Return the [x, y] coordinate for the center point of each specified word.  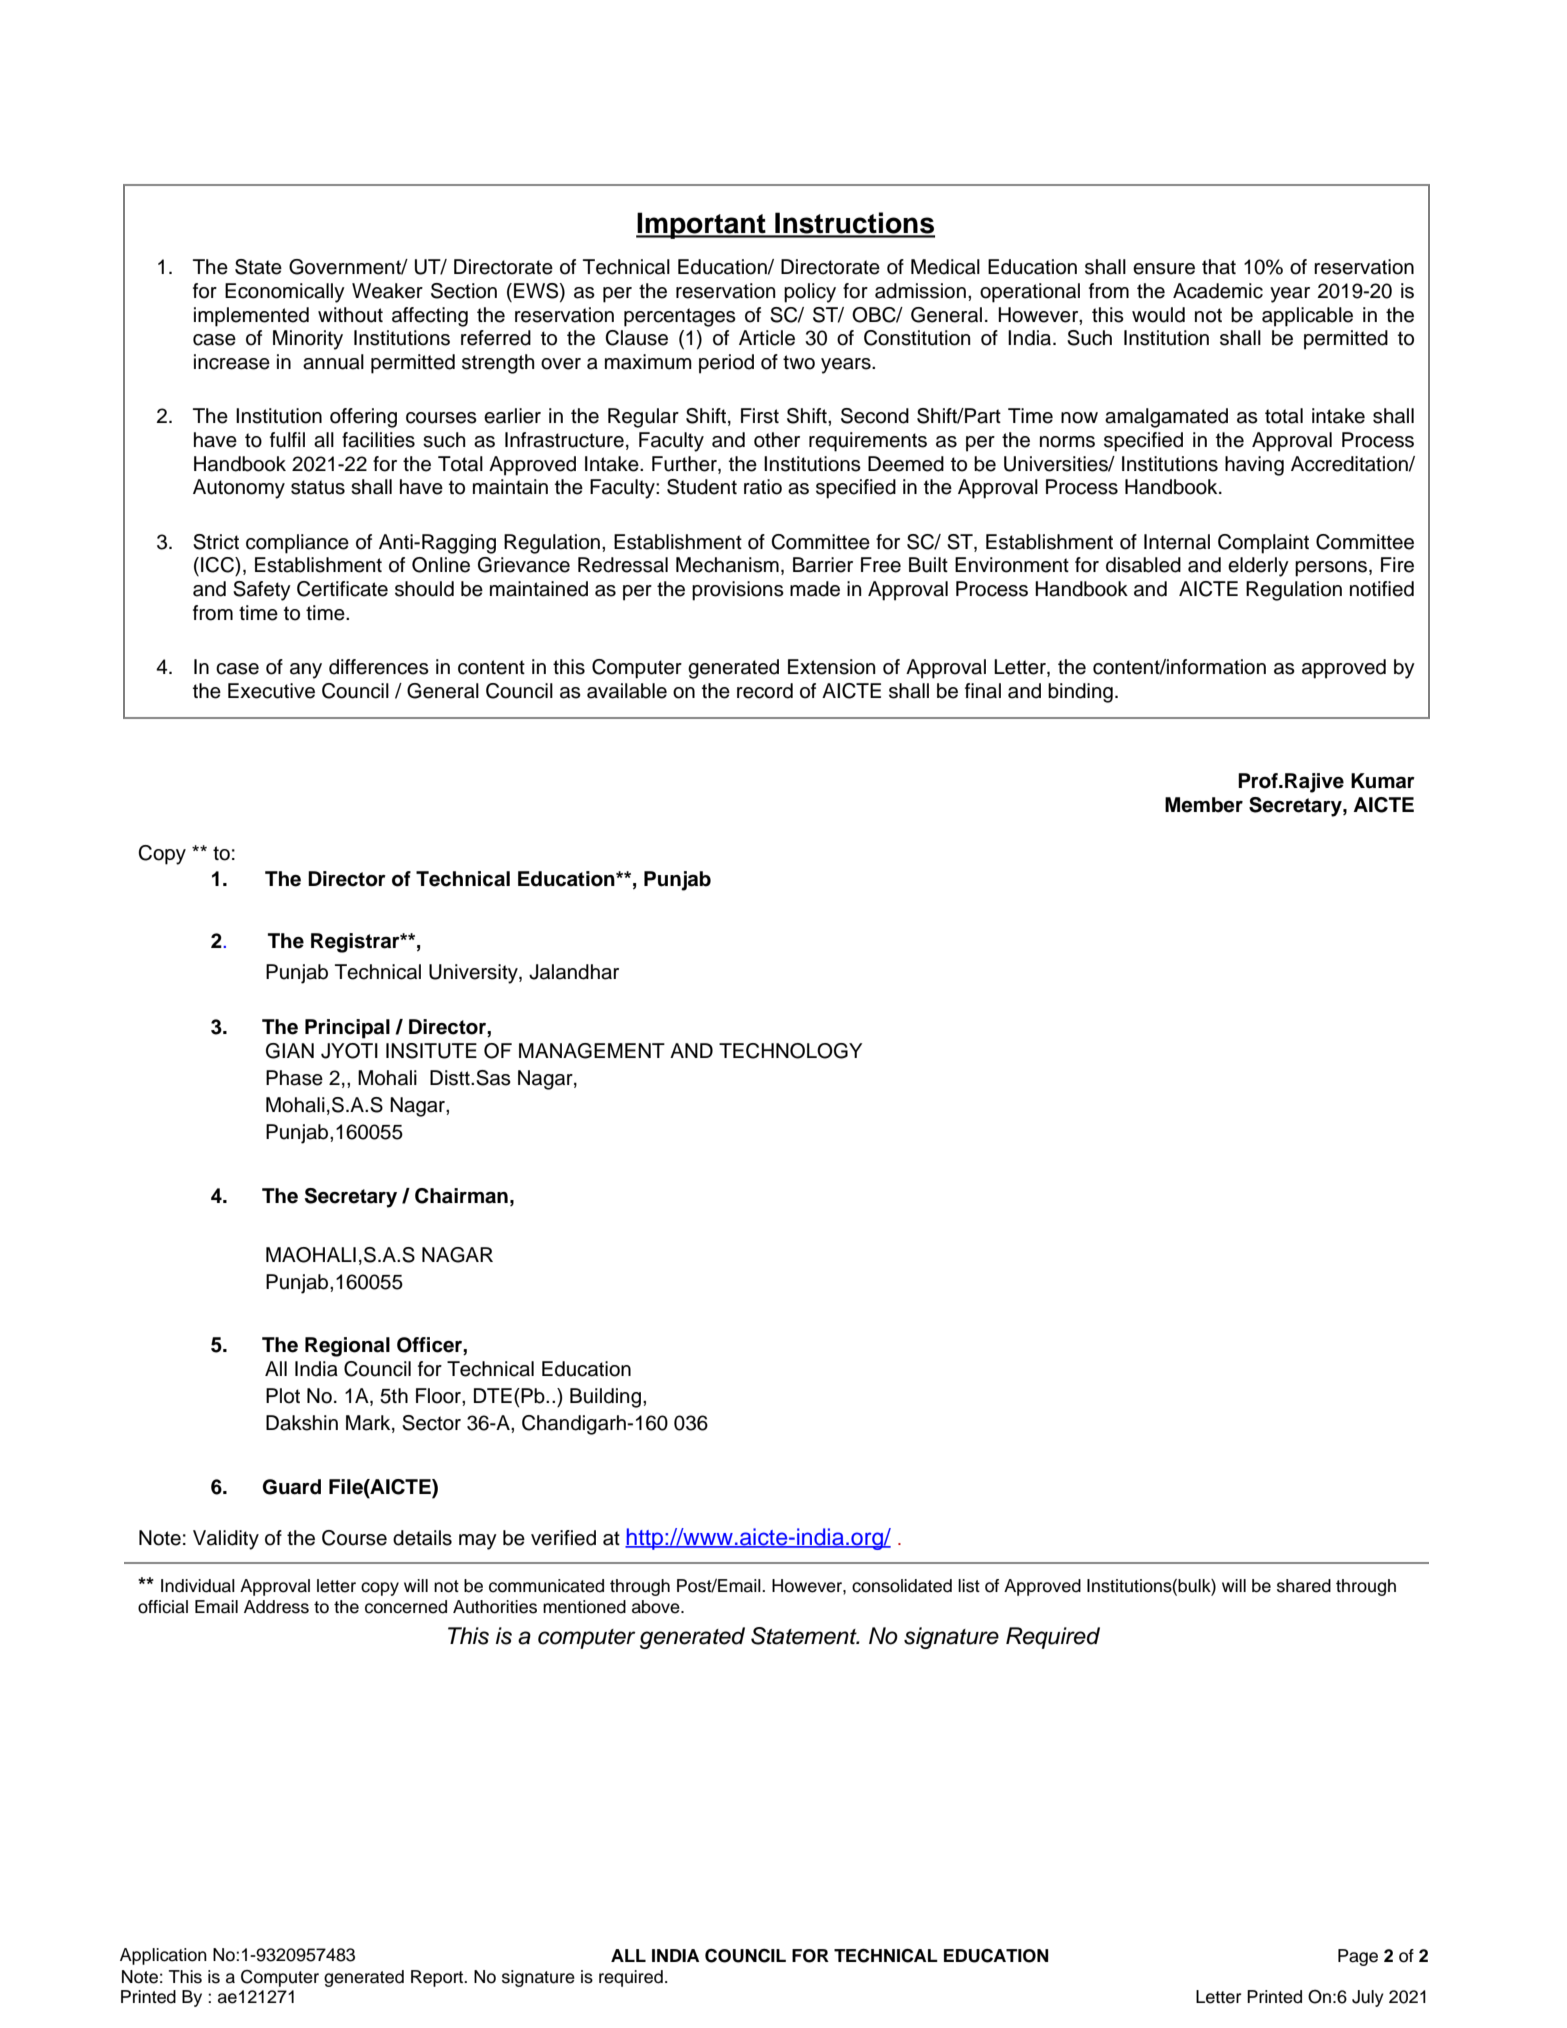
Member [1204, 805]
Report [438, 1978]
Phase [294, 1078]
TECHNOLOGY [790, 1051]
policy [810, 293]
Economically [285, 293]
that [1219, 267]
